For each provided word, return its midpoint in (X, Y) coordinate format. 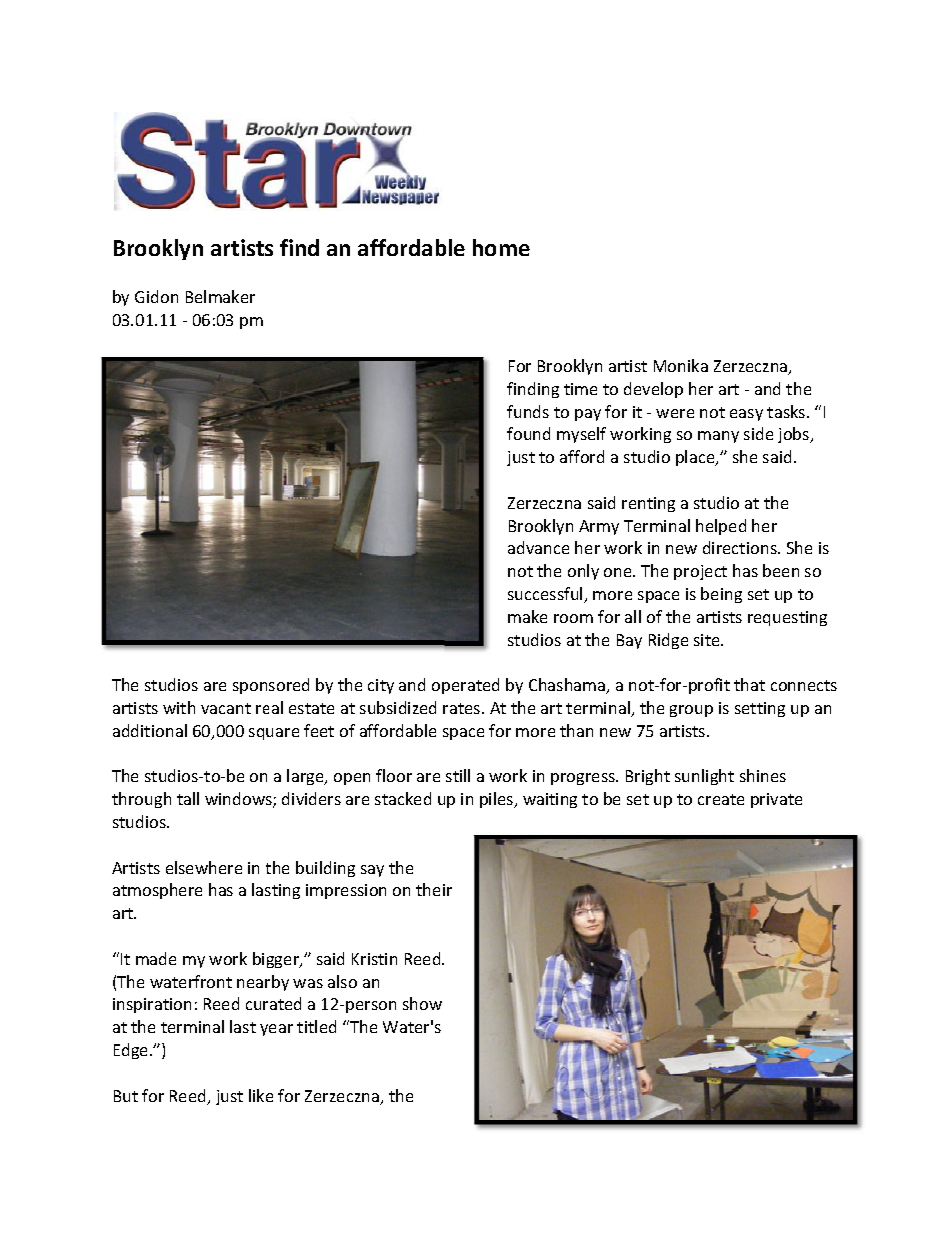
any (726, 437)
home (501, 247)
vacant (226, 708)
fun (519, 411)
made (156, 958)
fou (519, 433)
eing (726, 595)
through (141, 800)
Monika (681, 365)
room (573, 618)
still (458, 775)
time (580, 389)
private (776, 800)
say (372, 871)
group (691, 711)
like (261, 1095)
